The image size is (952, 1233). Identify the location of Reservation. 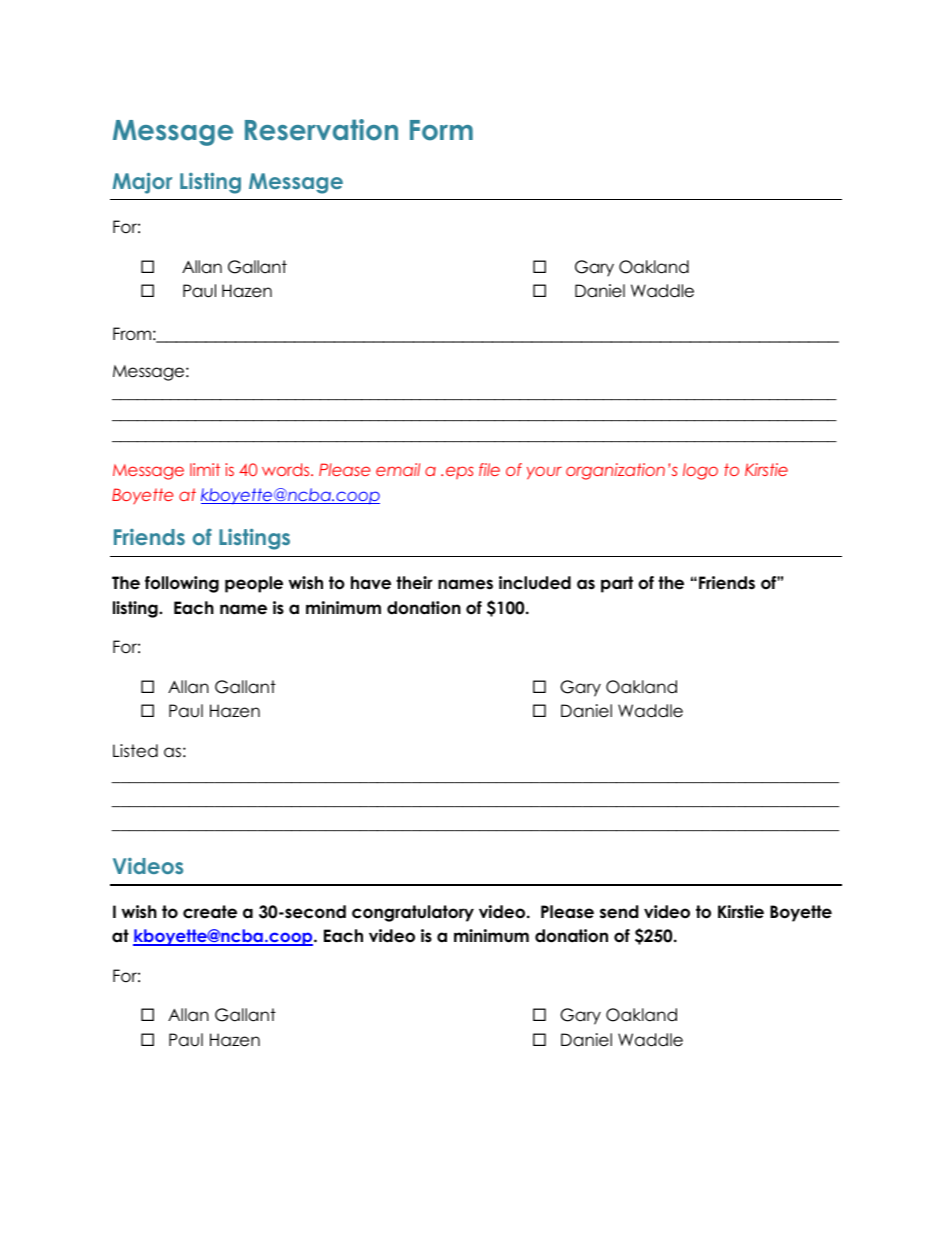
(321, 130).
